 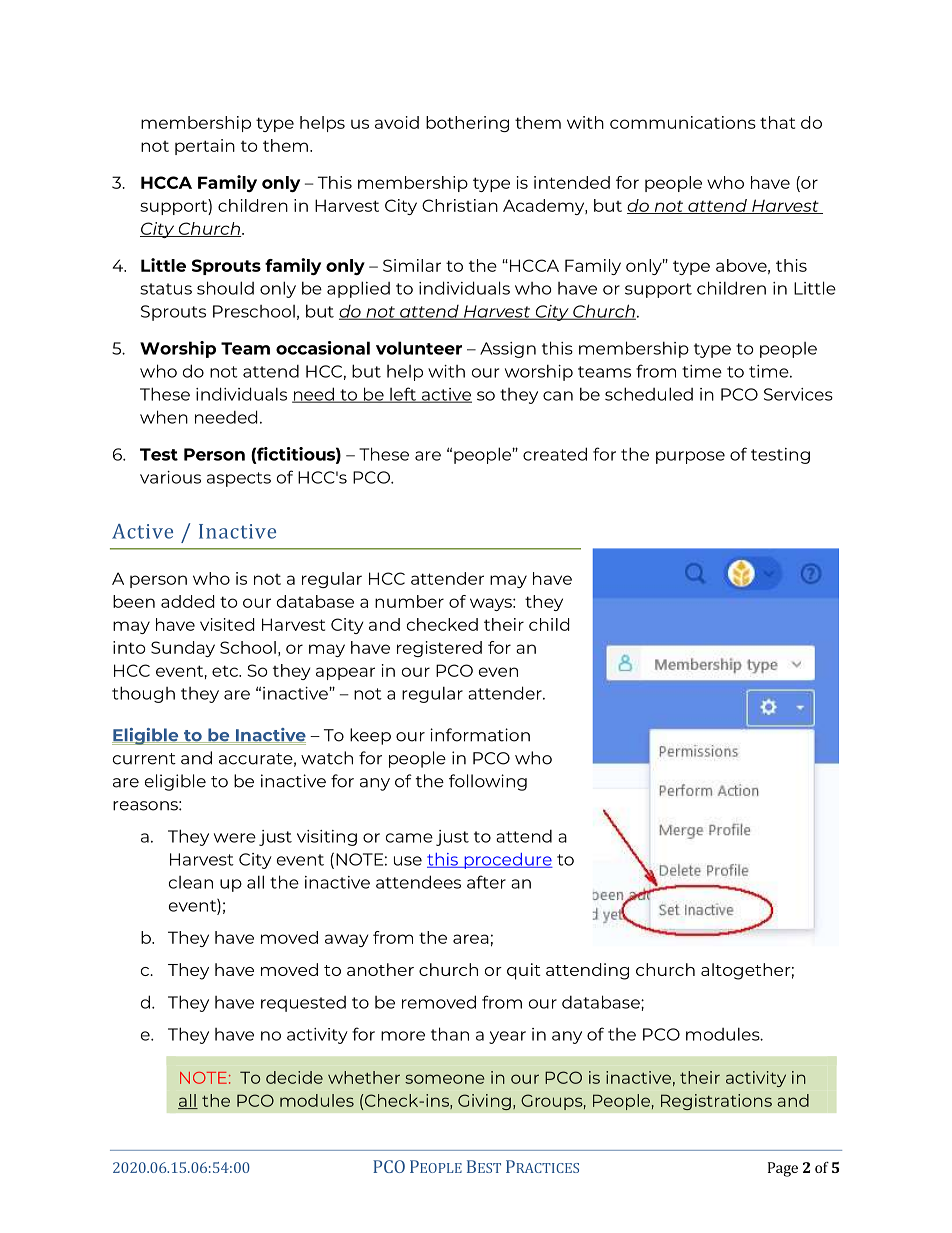 I want to click on Giving, so click(x=484, y=1102).
